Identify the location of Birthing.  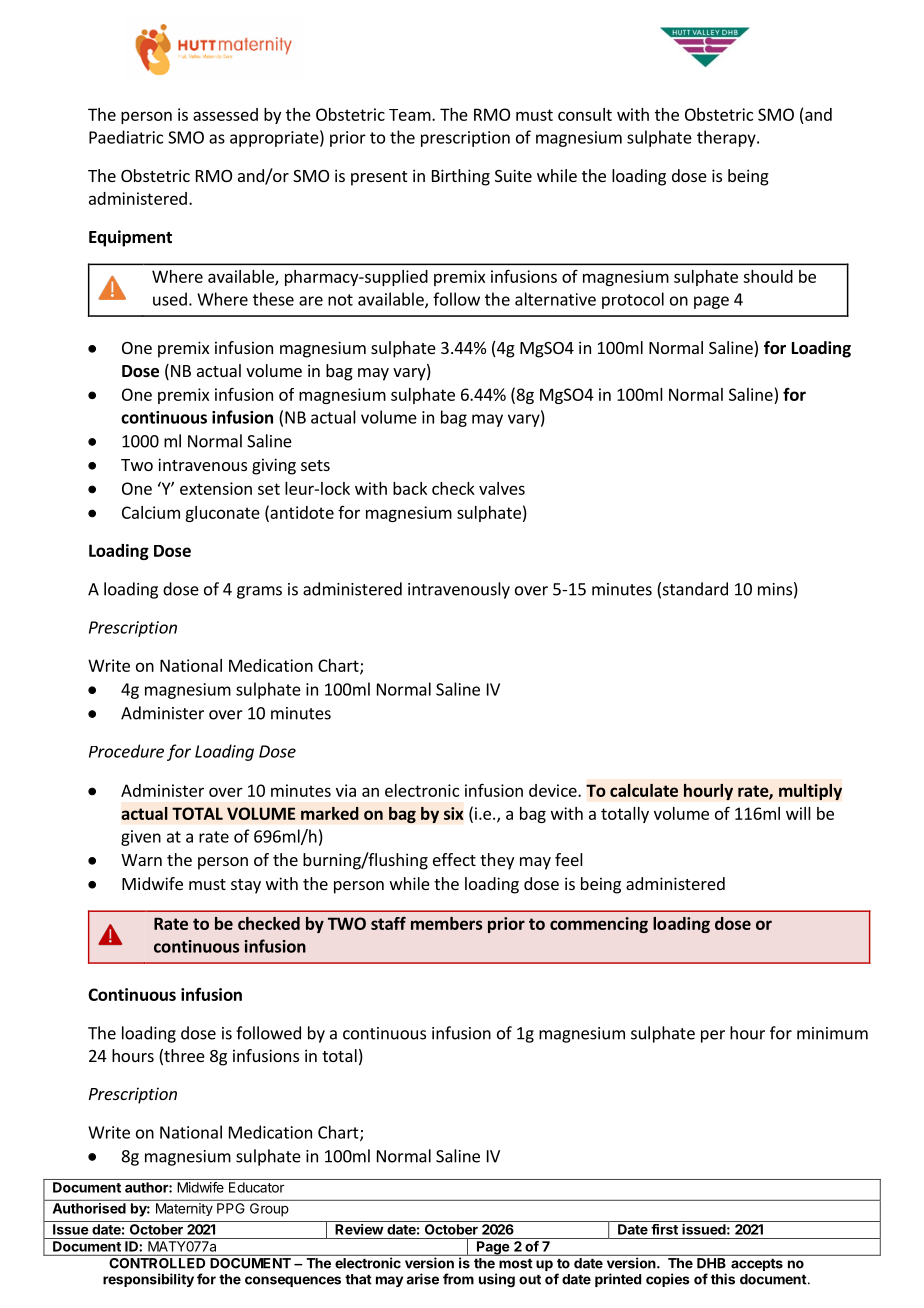
(461, 177).
